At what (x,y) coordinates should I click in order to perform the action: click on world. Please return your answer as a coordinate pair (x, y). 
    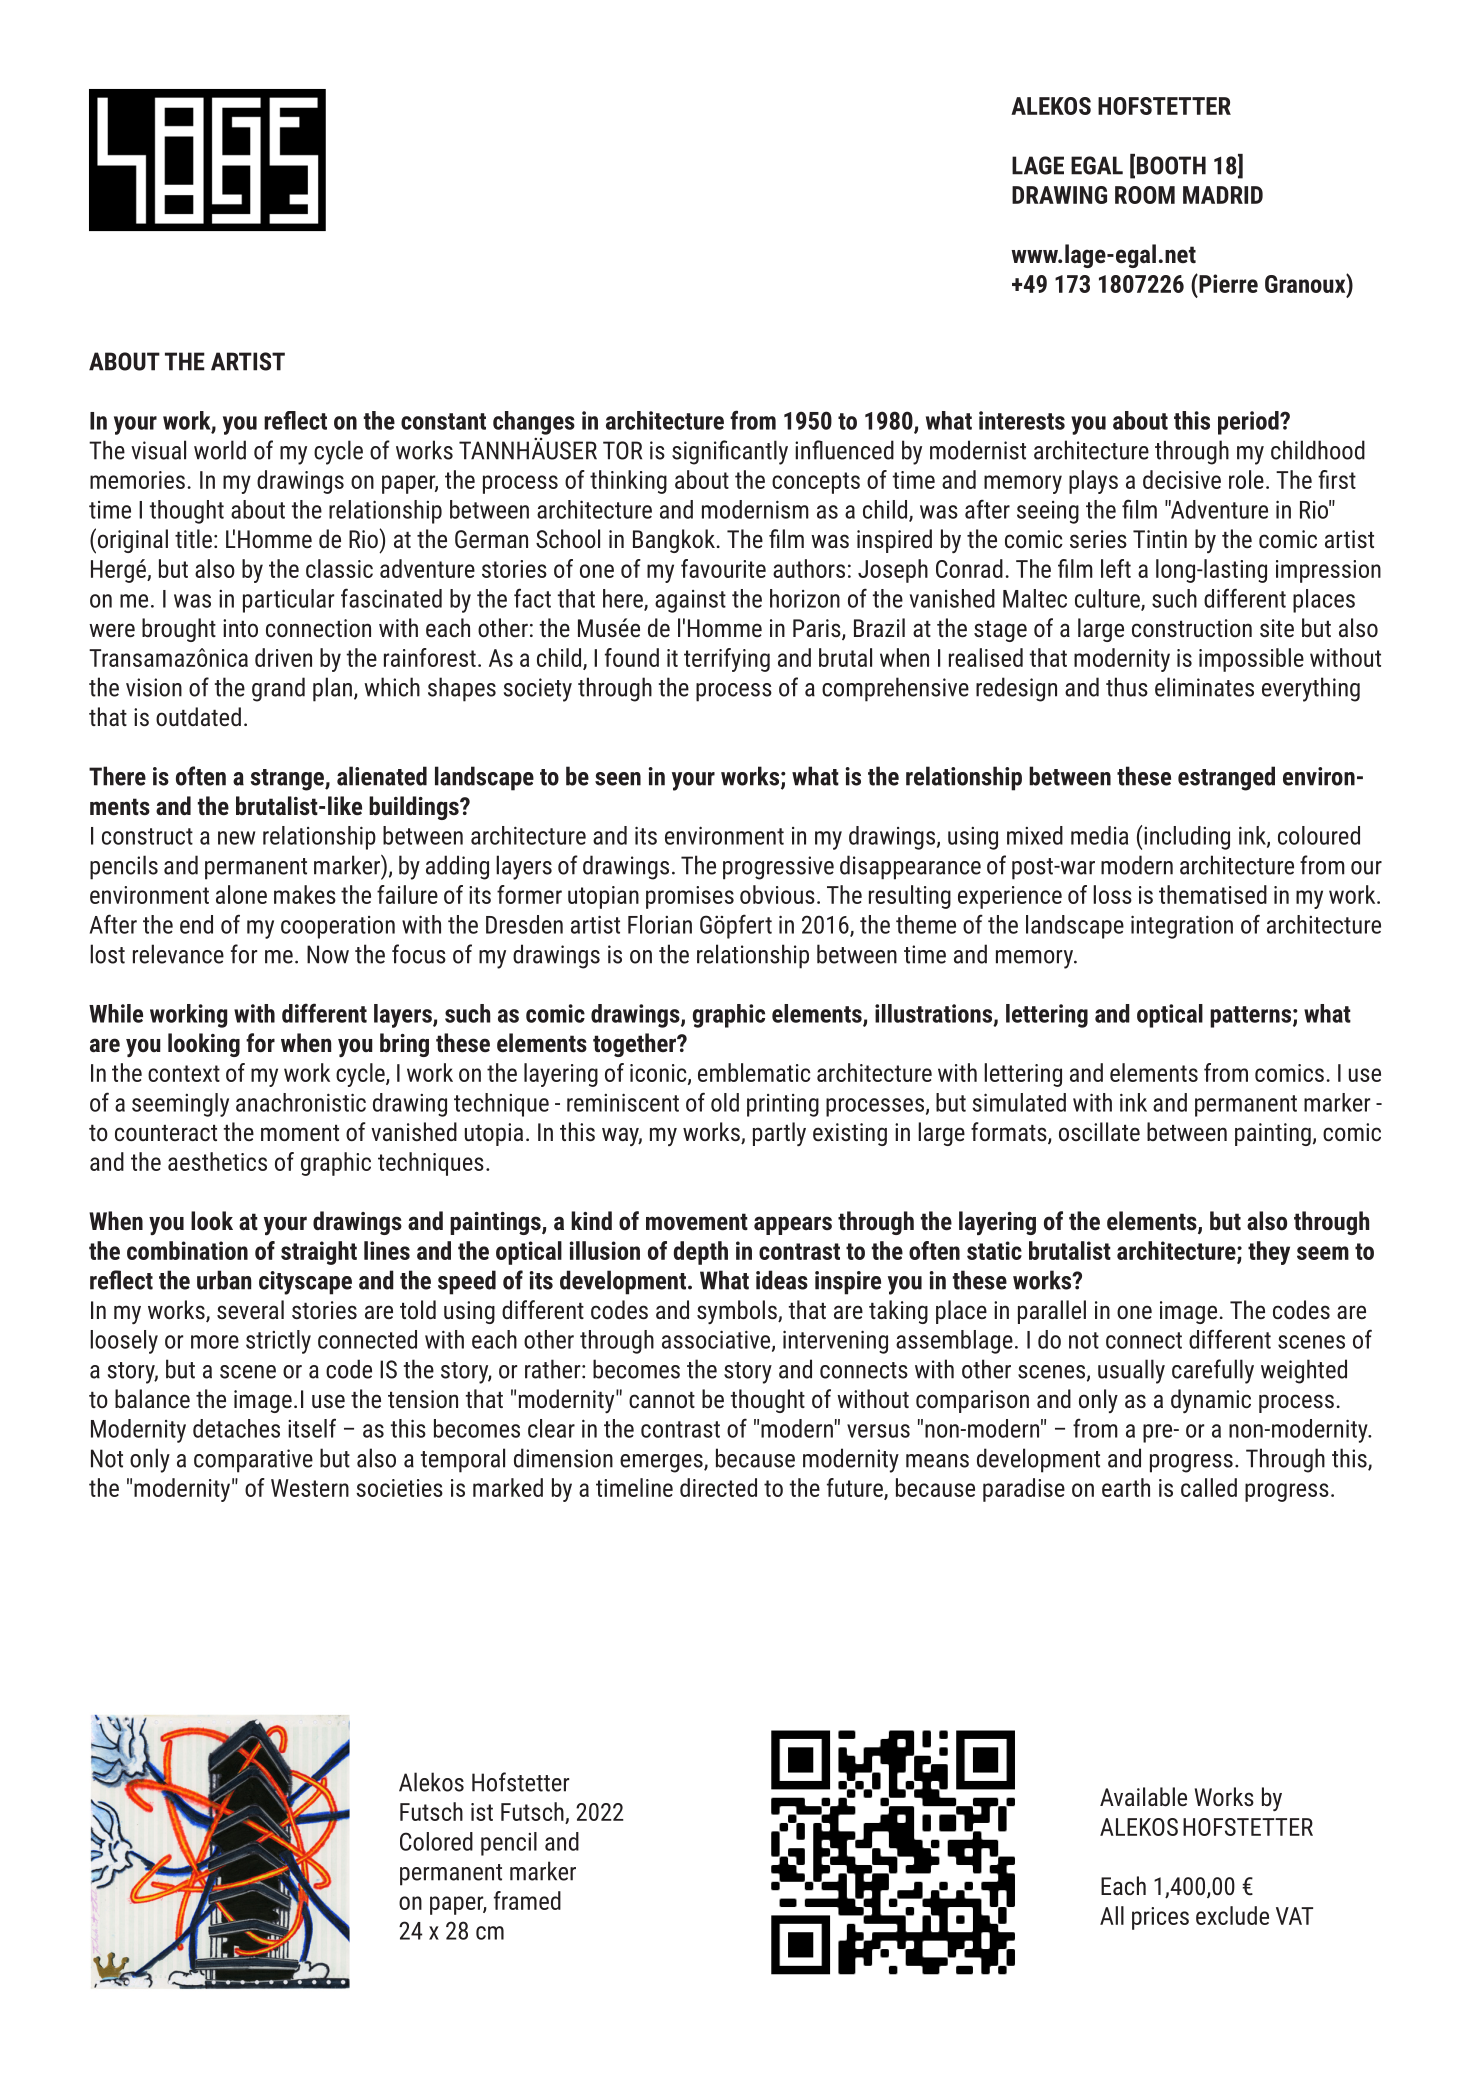
    Looking at the image, I should click on (220, 450).
